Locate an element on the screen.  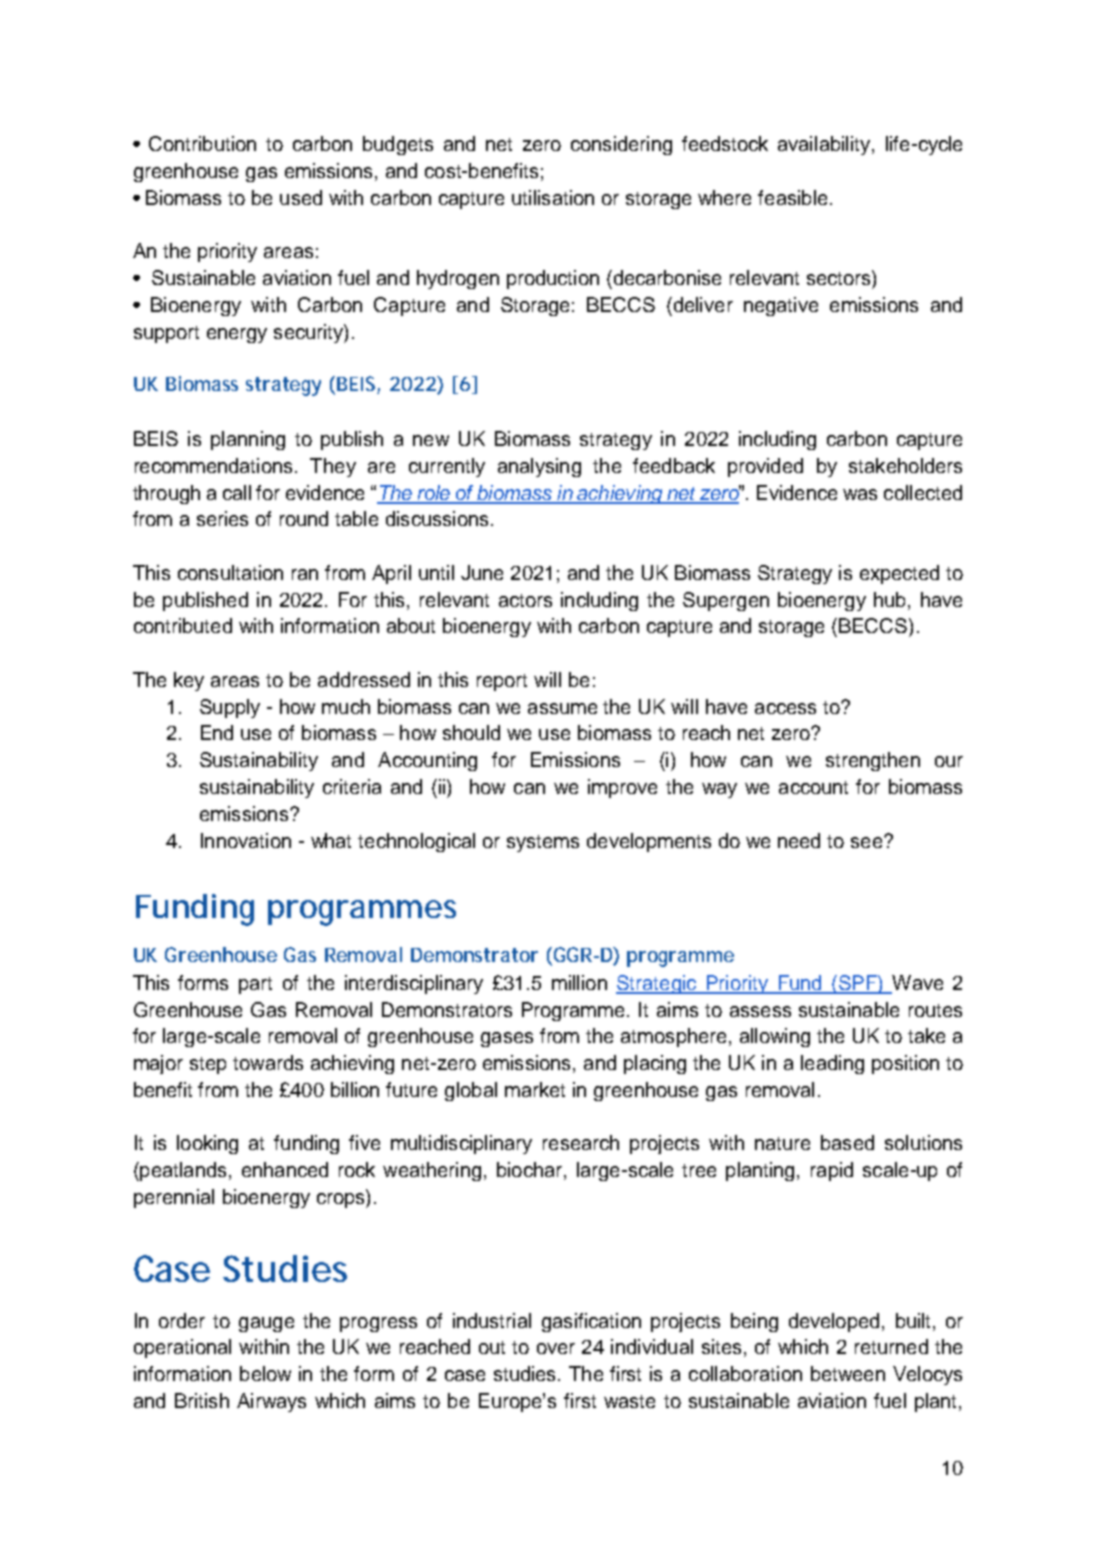
provided is located at coordinates (765, 467).
